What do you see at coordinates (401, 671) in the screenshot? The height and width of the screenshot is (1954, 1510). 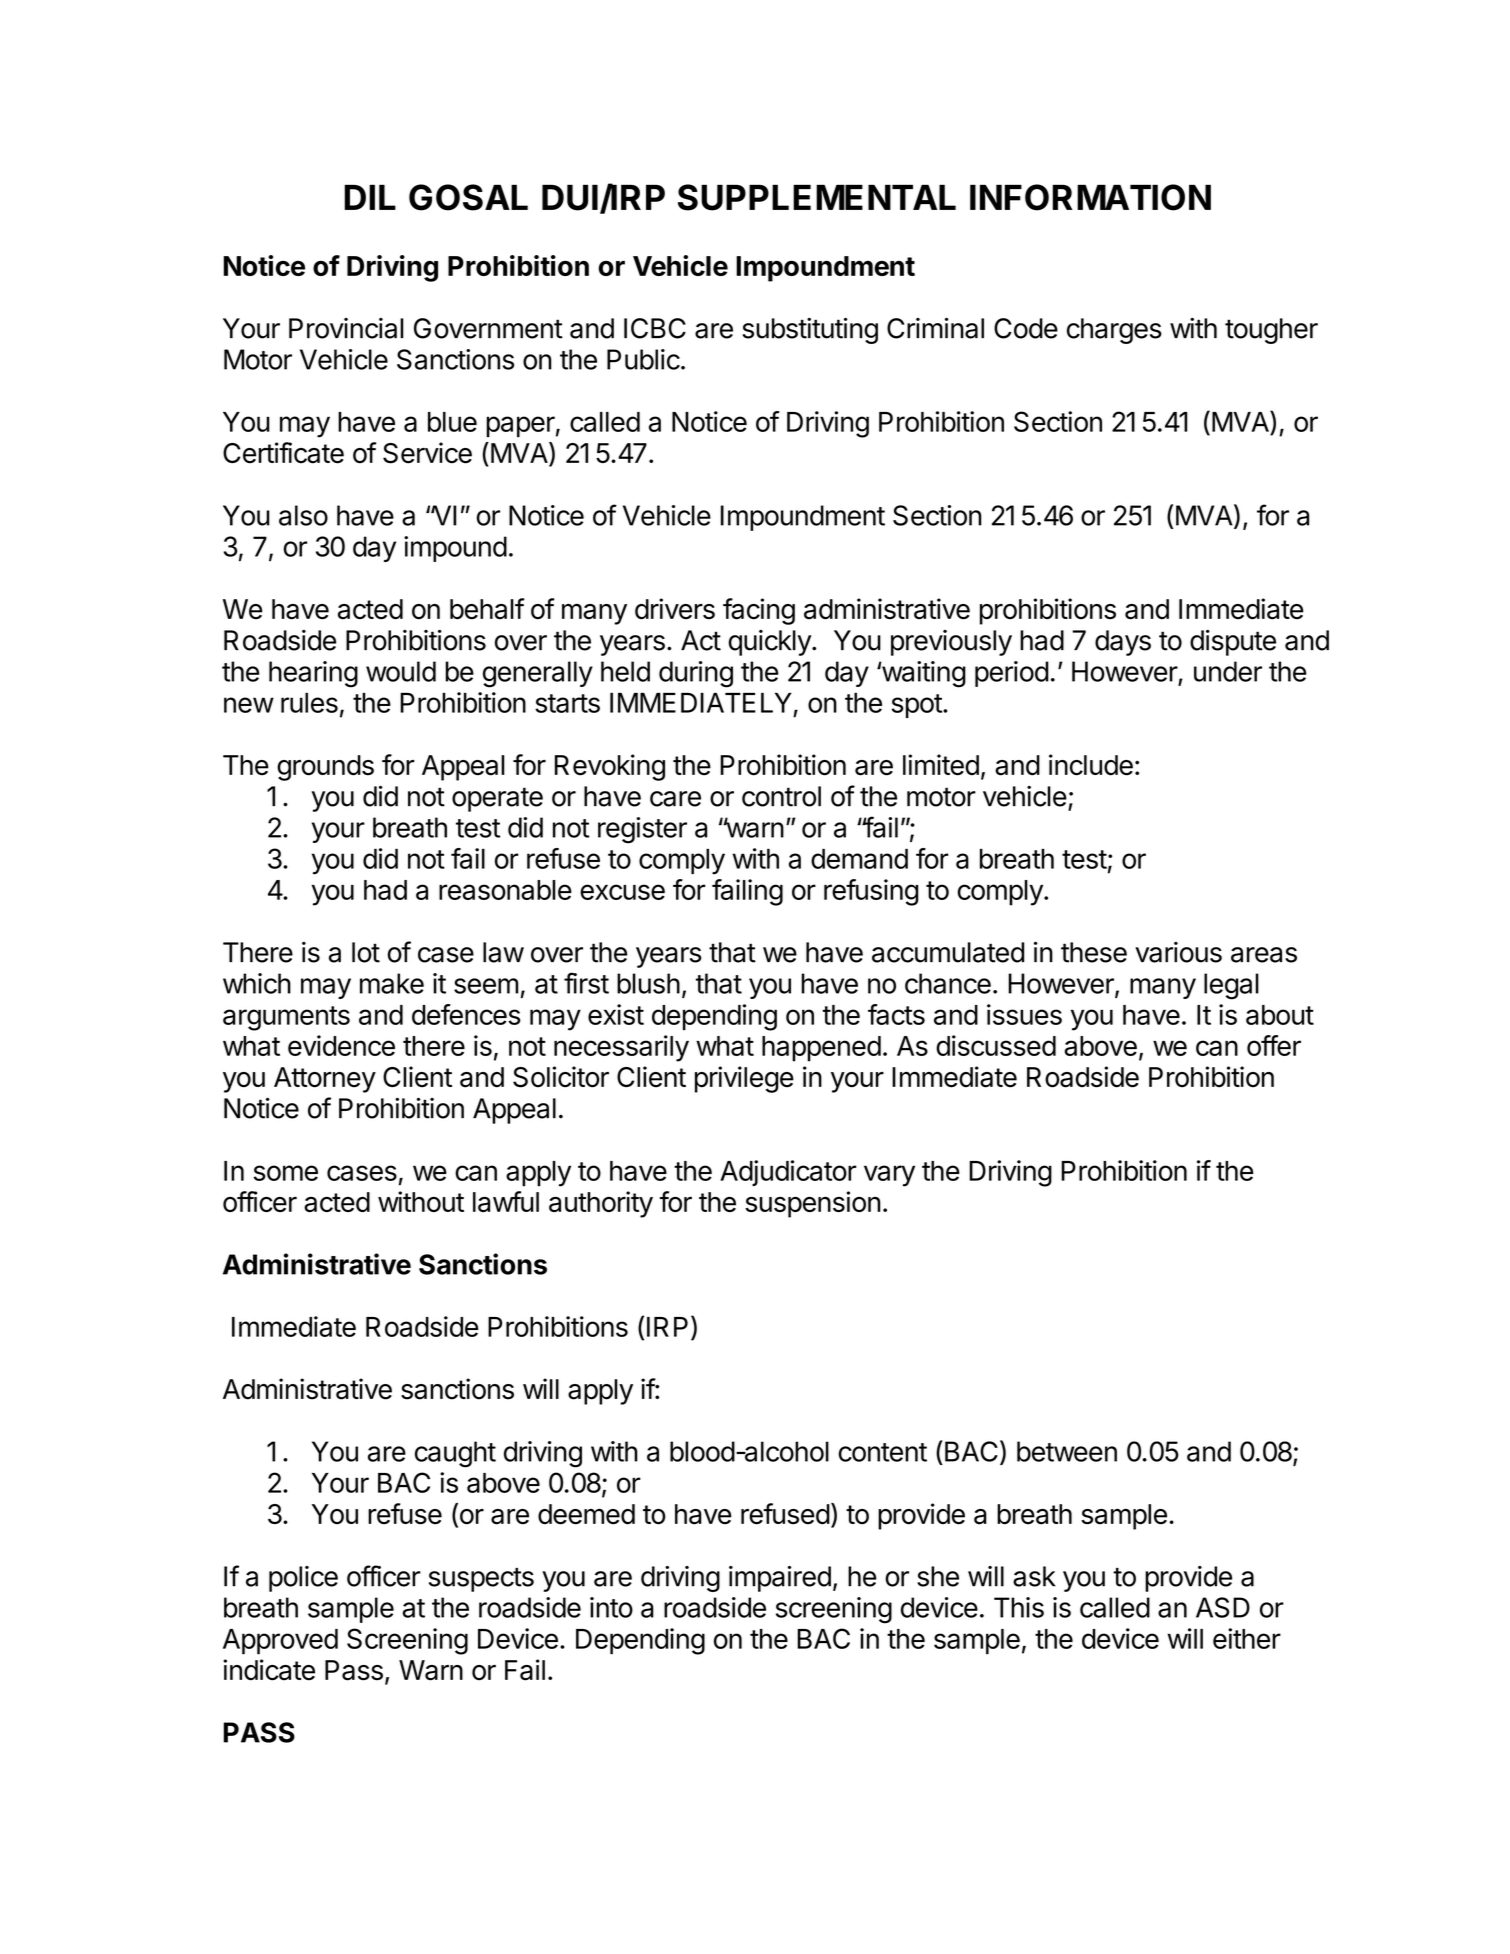 I see `would` at bounding box center [401, 671].
